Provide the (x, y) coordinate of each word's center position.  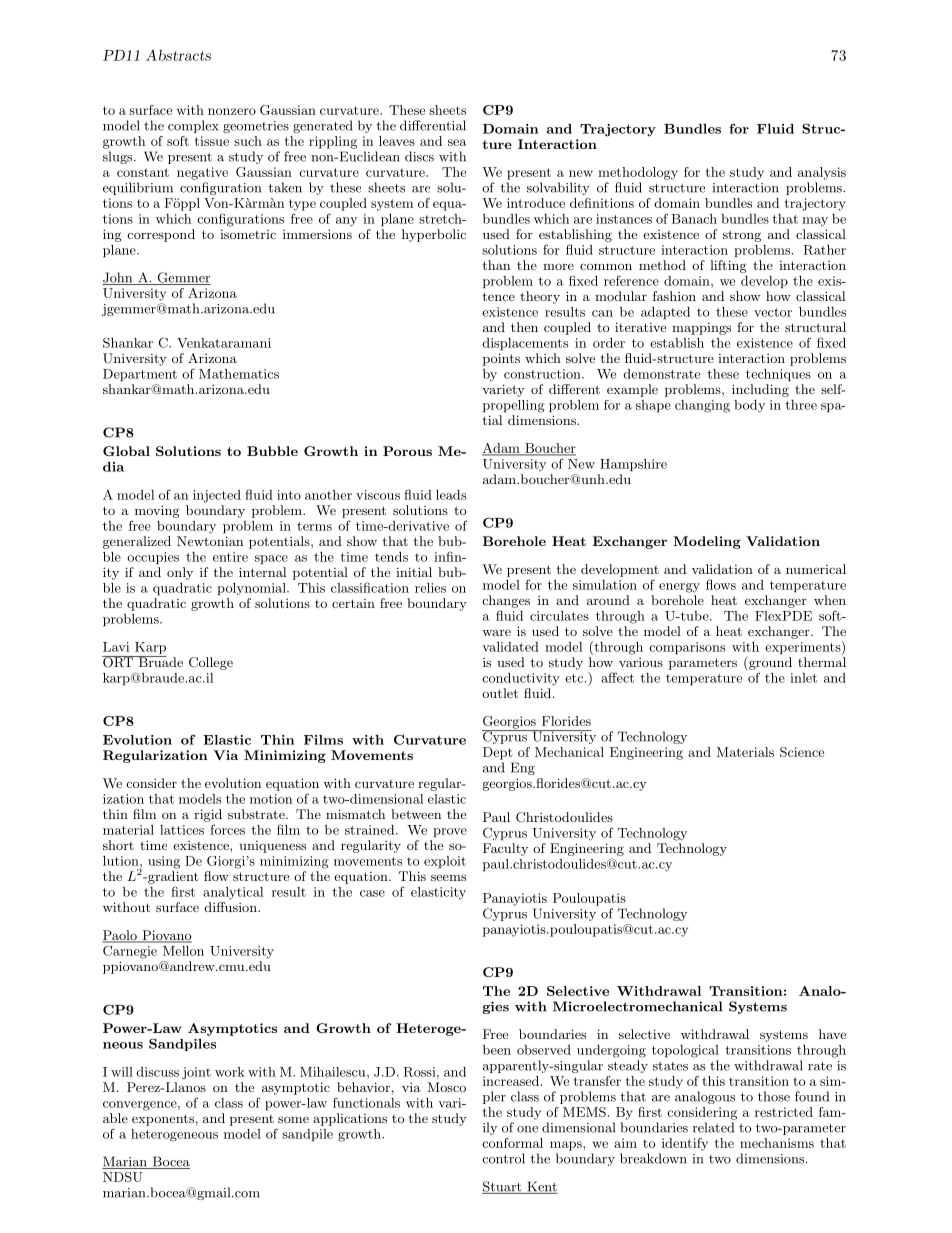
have (832, 1034)
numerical (816, 569)
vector (773, 312)
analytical (233, 893)
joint (196, 1073)
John (118, 278)
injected (217, 496)
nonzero (232, 111)
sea (457, 142)
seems (448, 877)
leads (451, 495)
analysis (822, 173)
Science (802, 752)
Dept (498, 753)
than (496, 265)
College (211, 663)
